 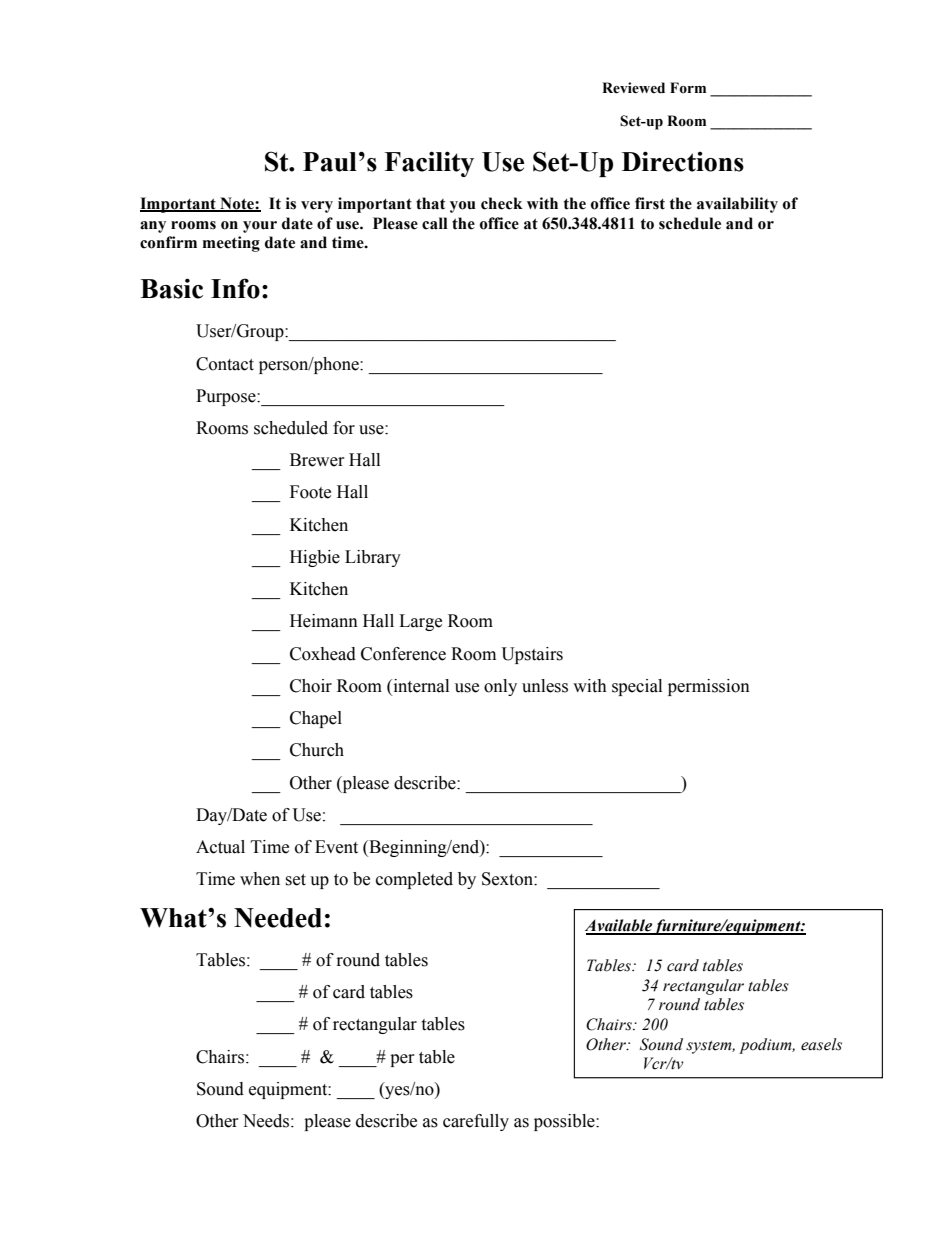 I want to click on special, so click(x=637, y=687).
